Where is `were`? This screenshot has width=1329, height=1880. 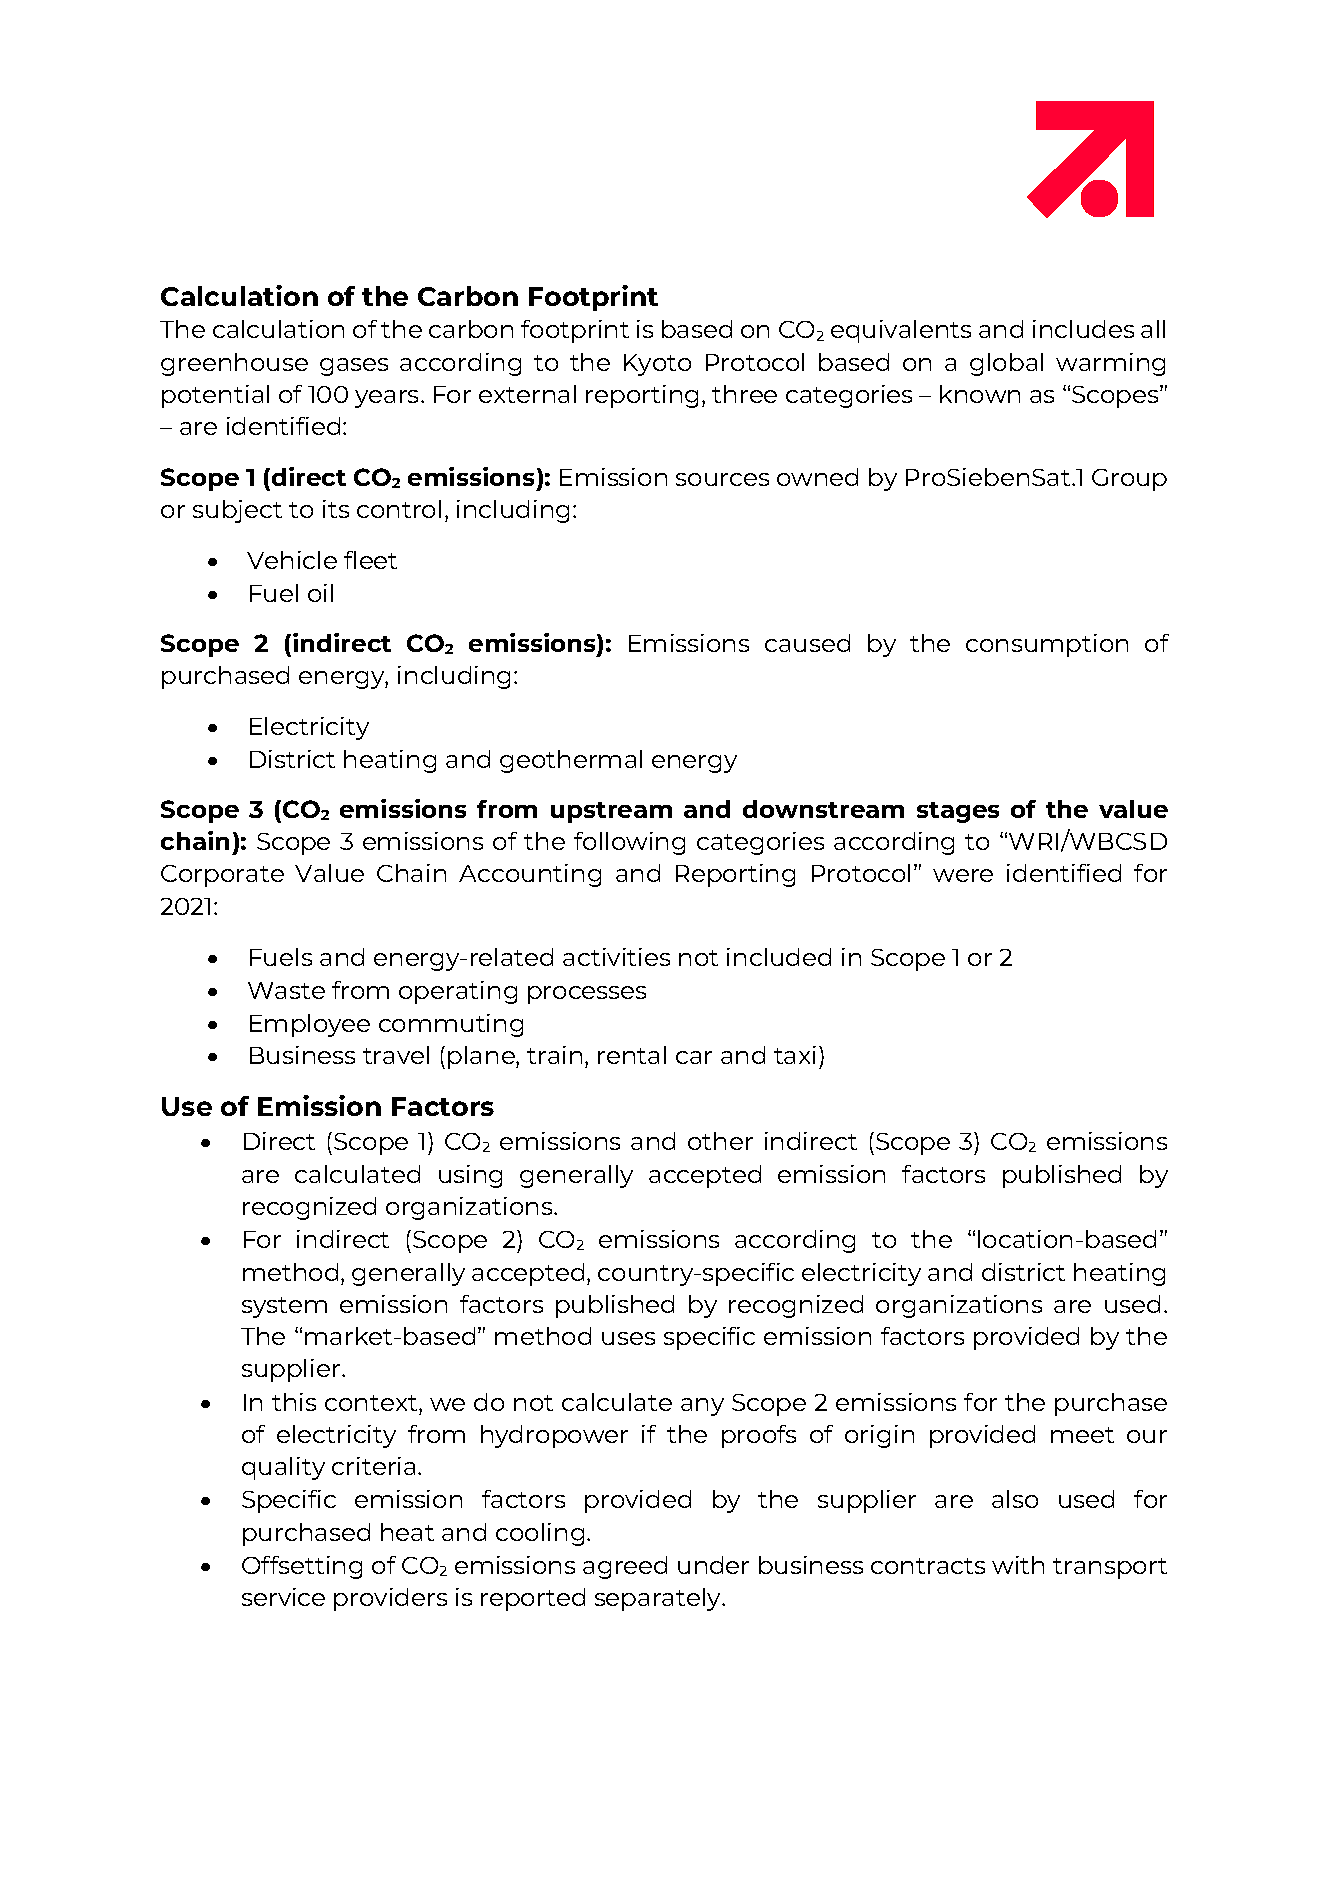
were is located at coordinates (963, 875).
